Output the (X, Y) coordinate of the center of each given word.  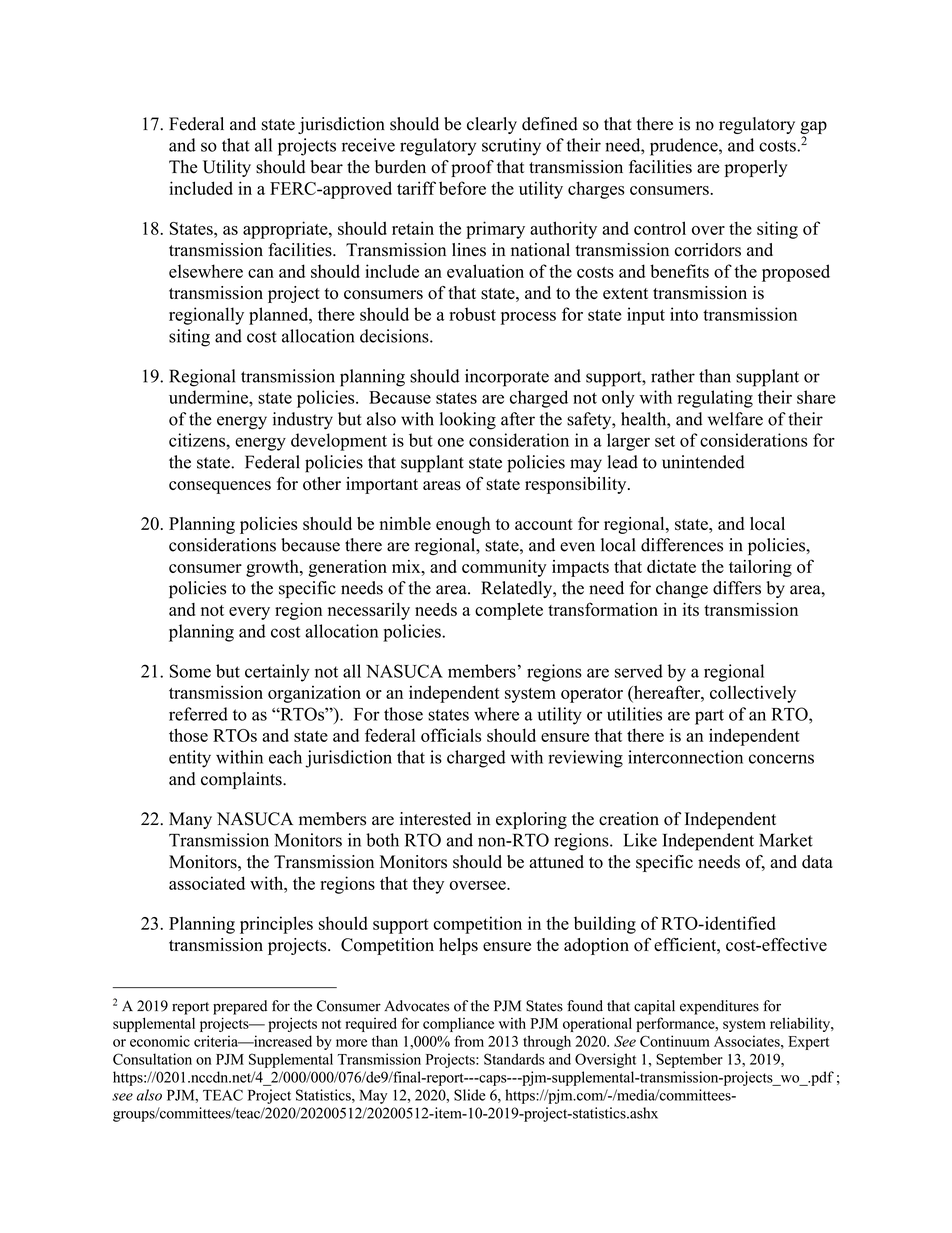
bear (327, 167)
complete (509, 611)
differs (737, 588)
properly (756, 168)
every (249, 613)
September (689, 1060)
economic (160, 1041)
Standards (514, 1059)
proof (472, 168)
